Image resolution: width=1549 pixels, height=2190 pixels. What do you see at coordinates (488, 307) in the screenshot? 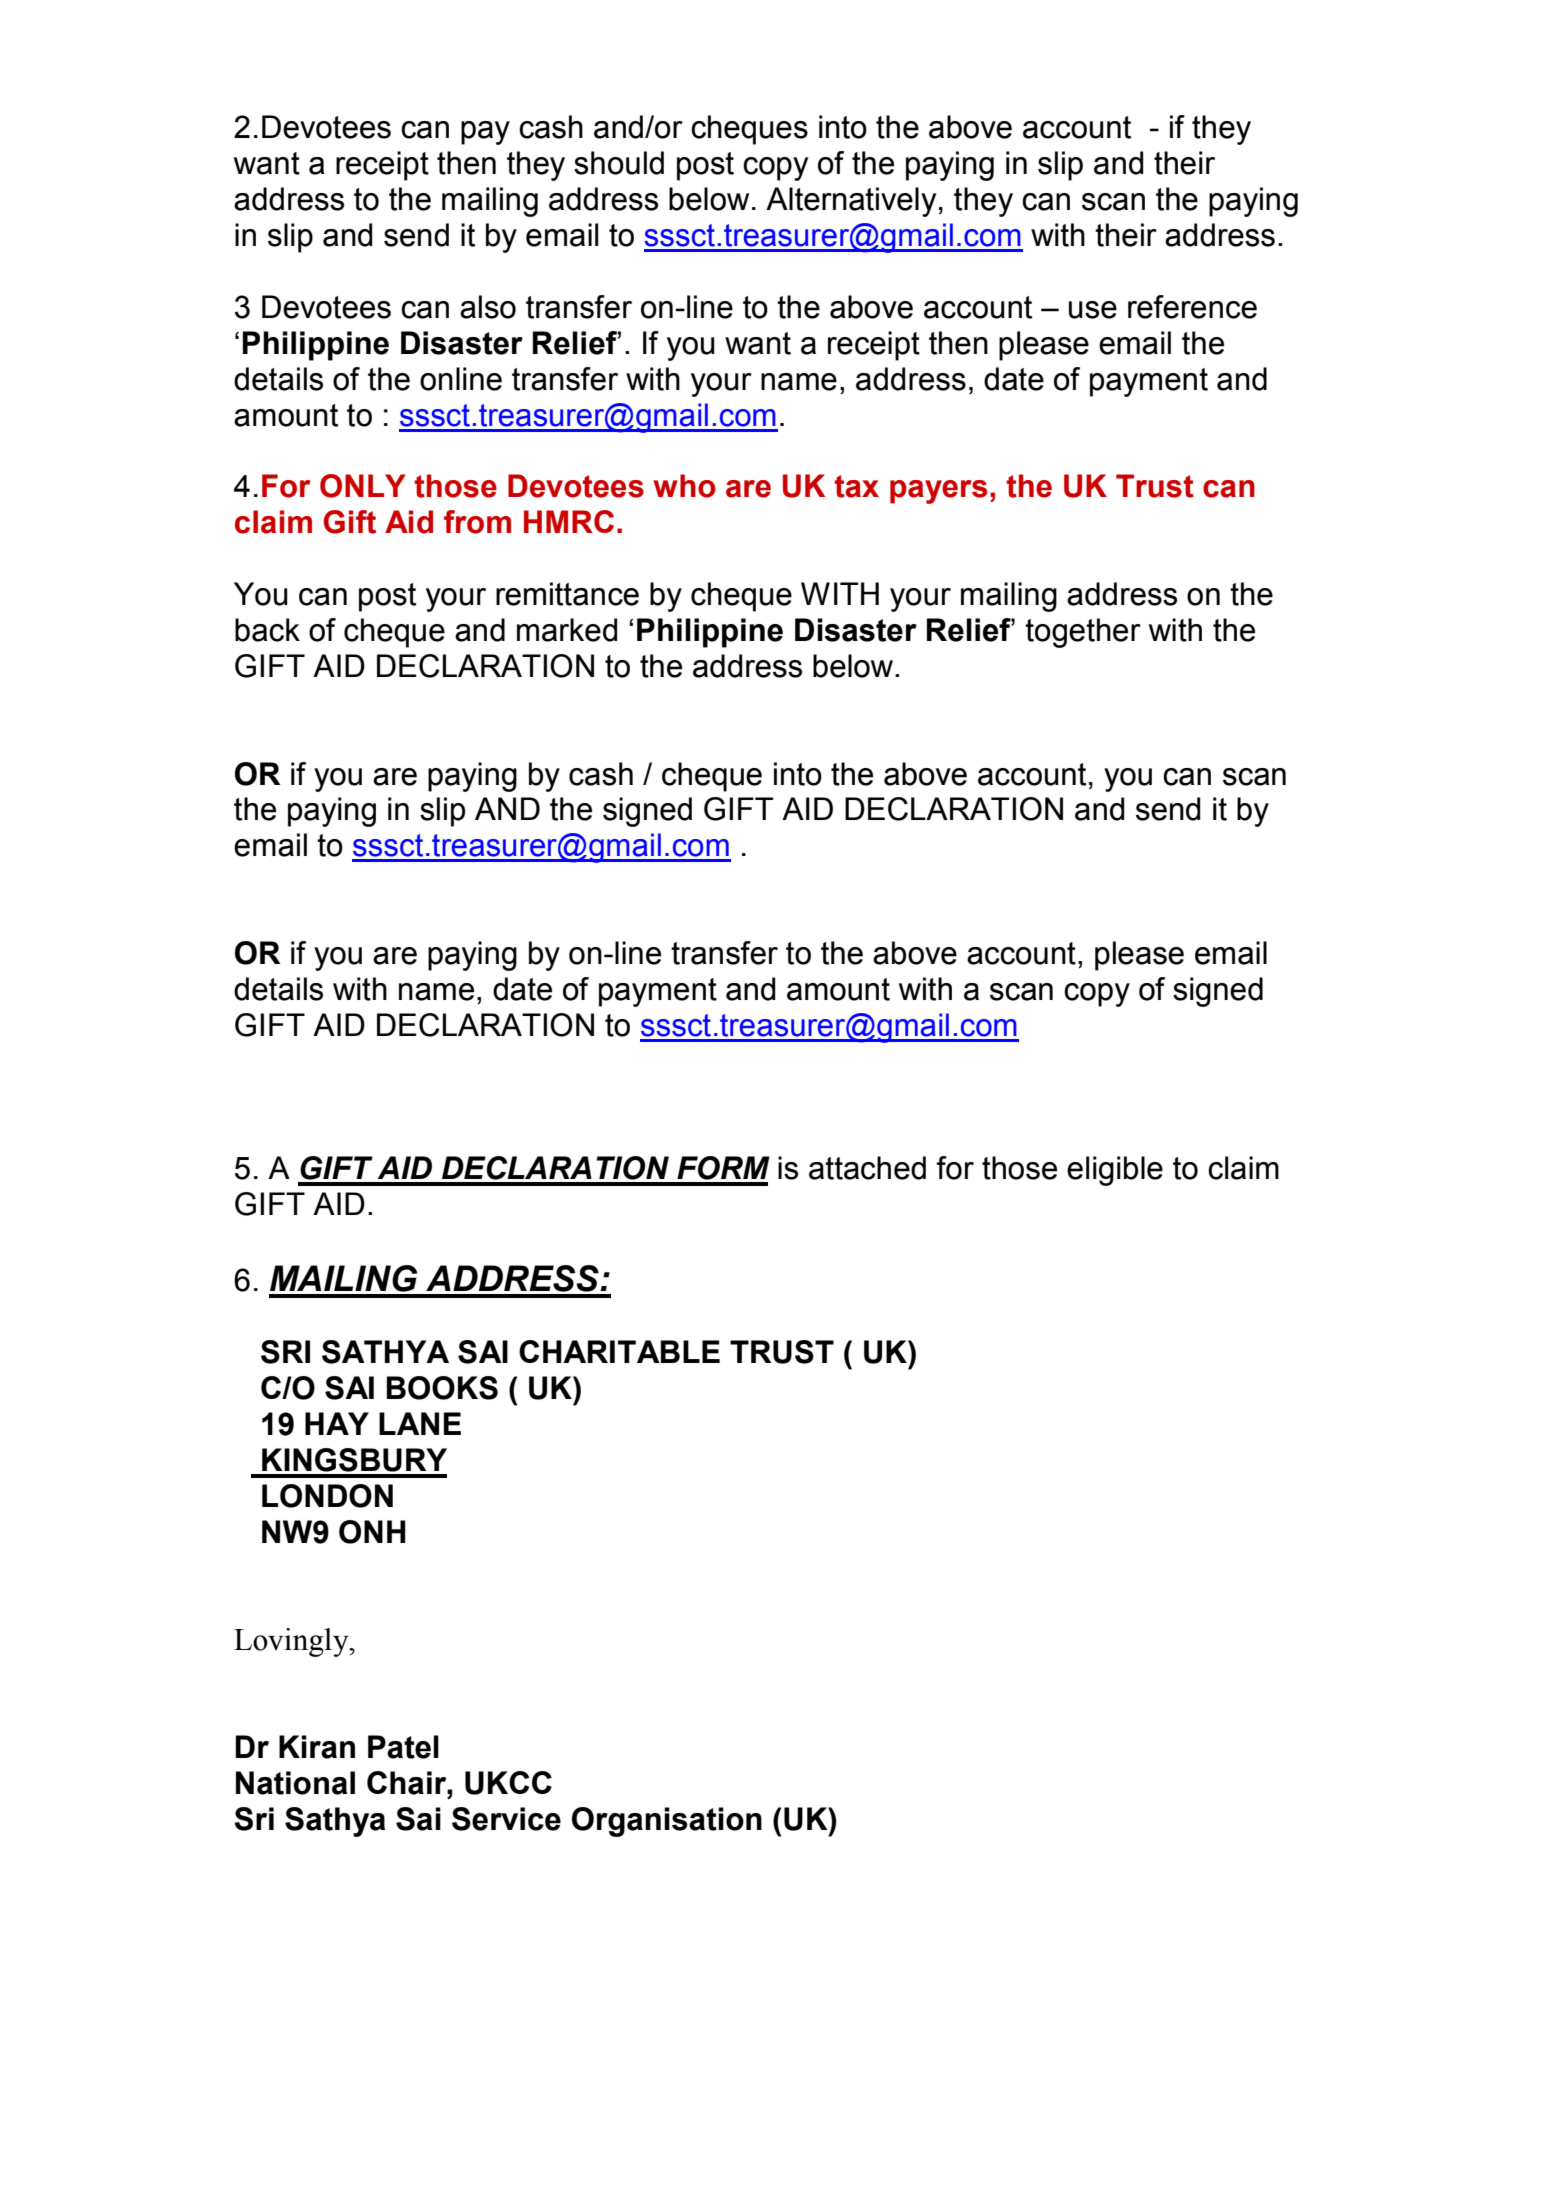
I see `also` at bounding box center [488, 307].
